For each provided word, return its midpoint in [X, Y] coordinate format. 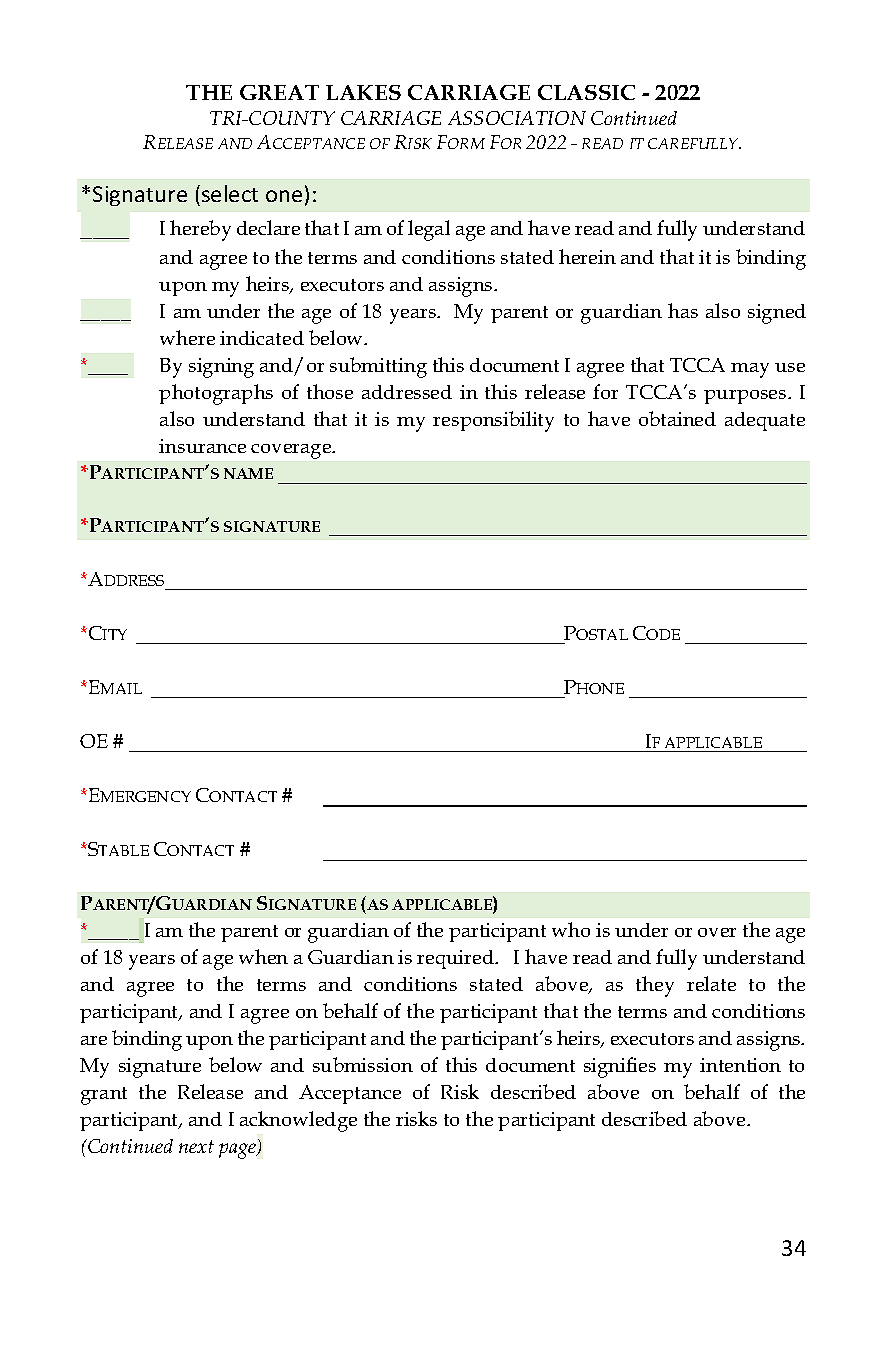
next [196, 1146]
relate [711, 983]
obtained [677, 418]
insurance [202, 446]
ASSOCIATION [517, 118]
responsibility [493, 421]
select [230, 193]
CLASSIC [586, 92]
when [263, 956]
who [571, 929]
